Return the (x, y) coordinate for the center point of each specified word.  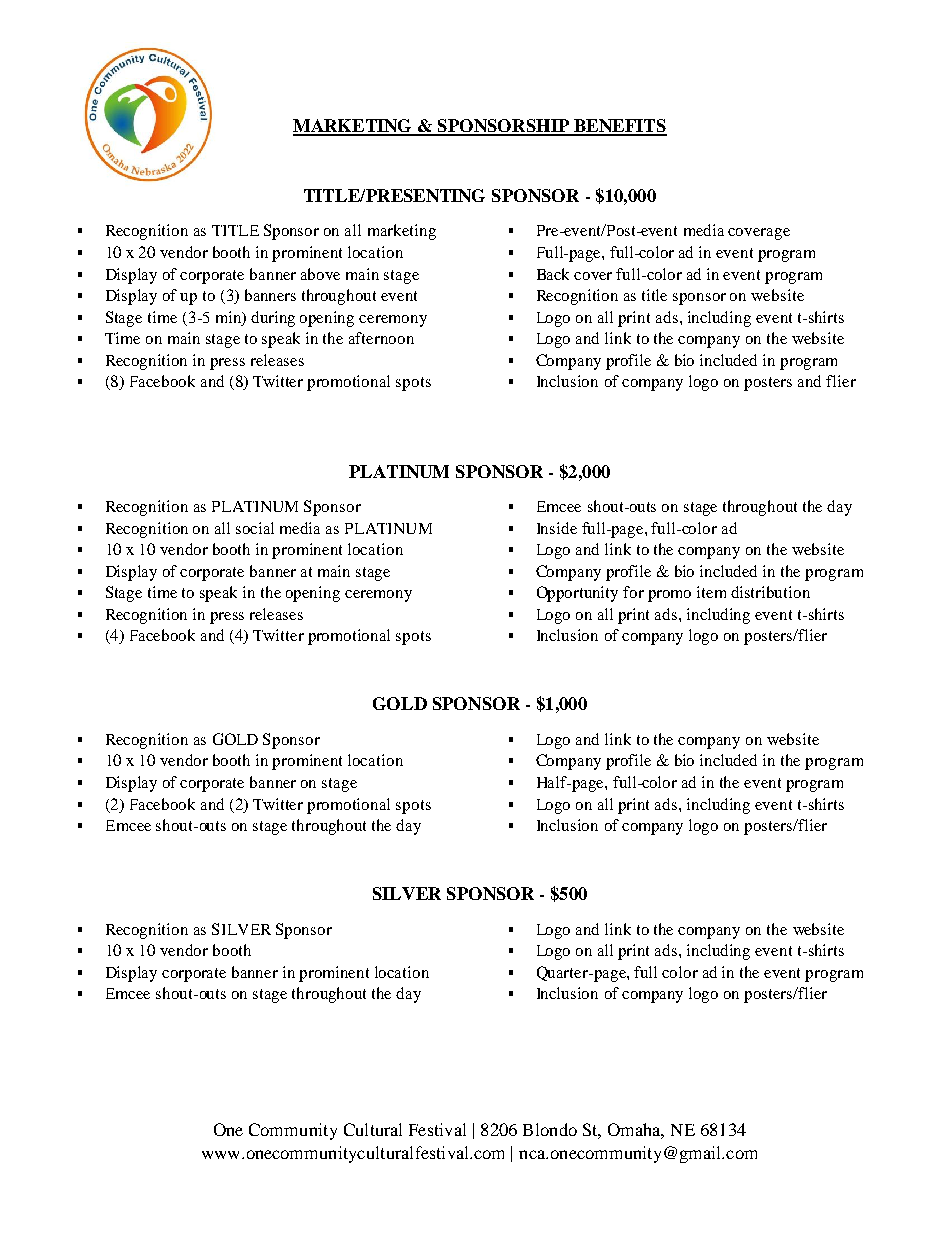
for (633, 592)
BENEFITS (619, 127)
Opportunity (577, 594)
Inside (557, 528)
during (273, 319)
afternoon (381, 338)
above (320, 274)
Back (553, 274)
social (255, 528)
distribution (770, 592)
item (711, 592)
